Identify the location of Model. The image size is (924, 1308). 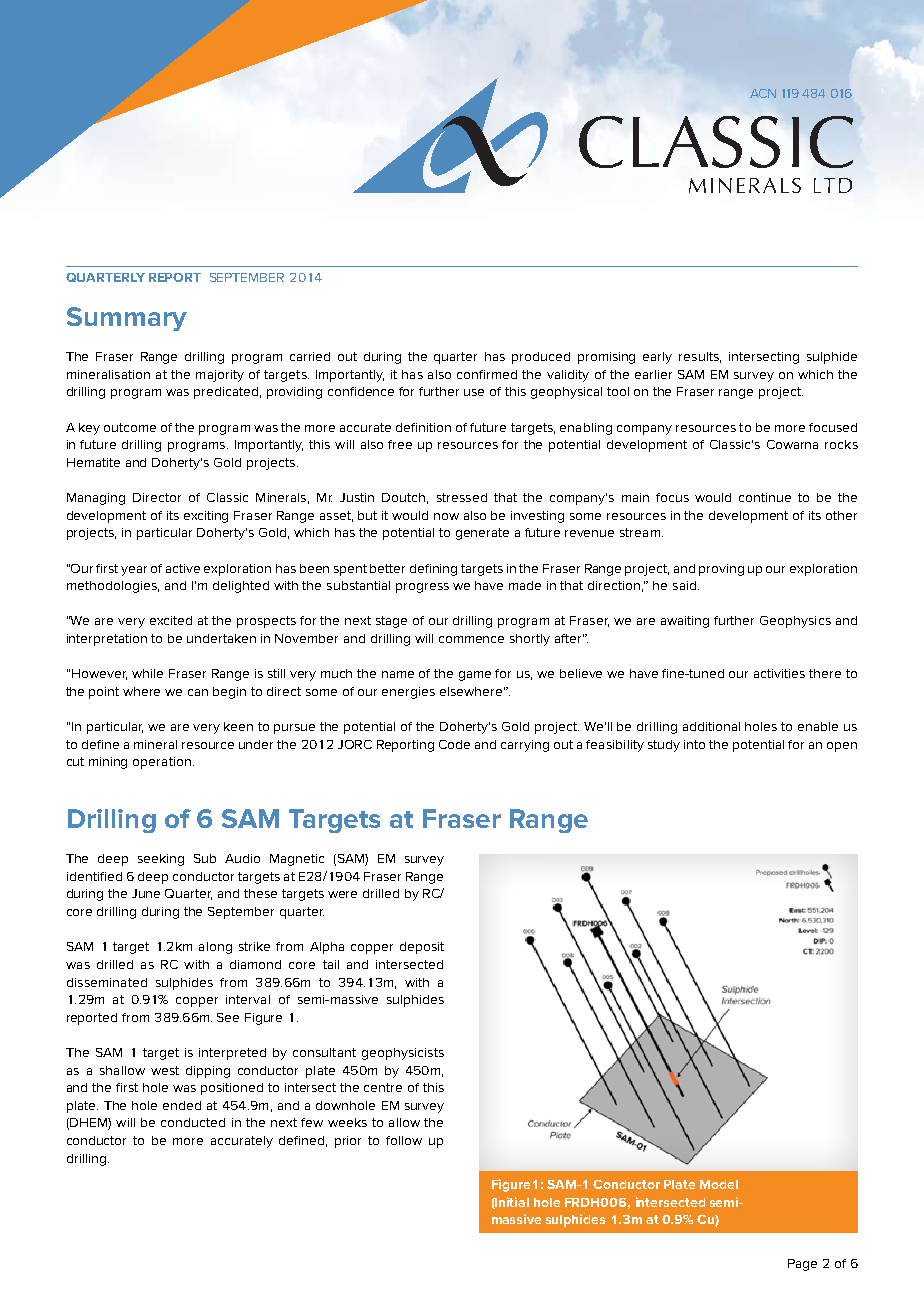
(719, 1184).
